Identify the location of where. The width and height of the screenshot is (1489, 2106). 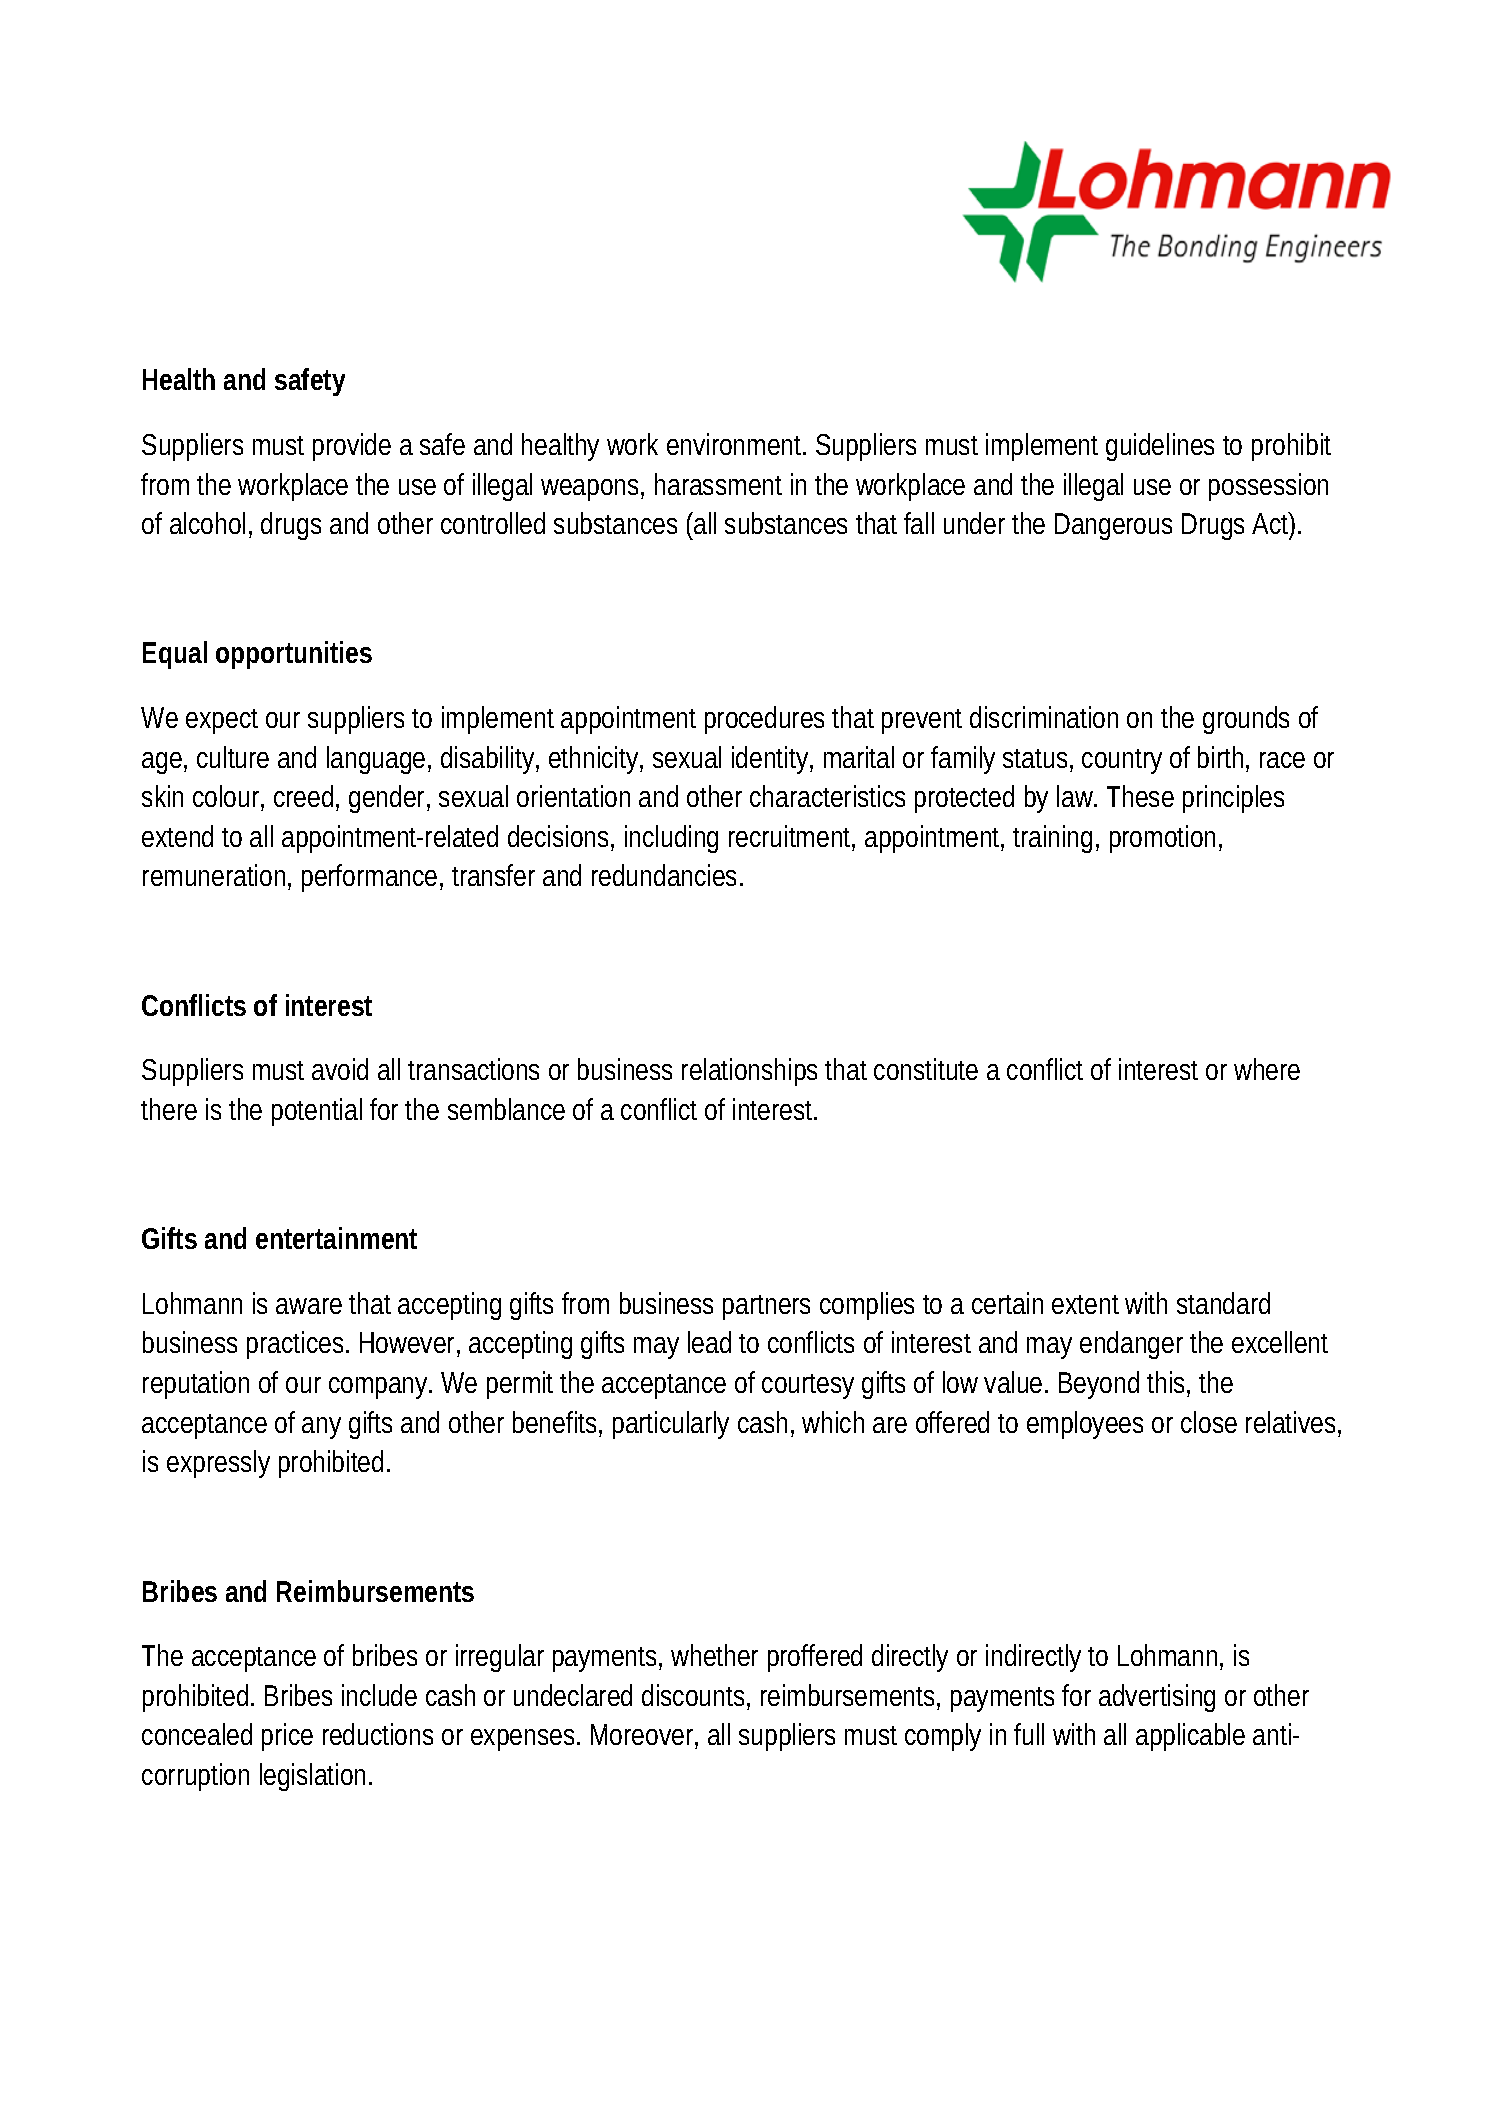
(1267, 1069).
